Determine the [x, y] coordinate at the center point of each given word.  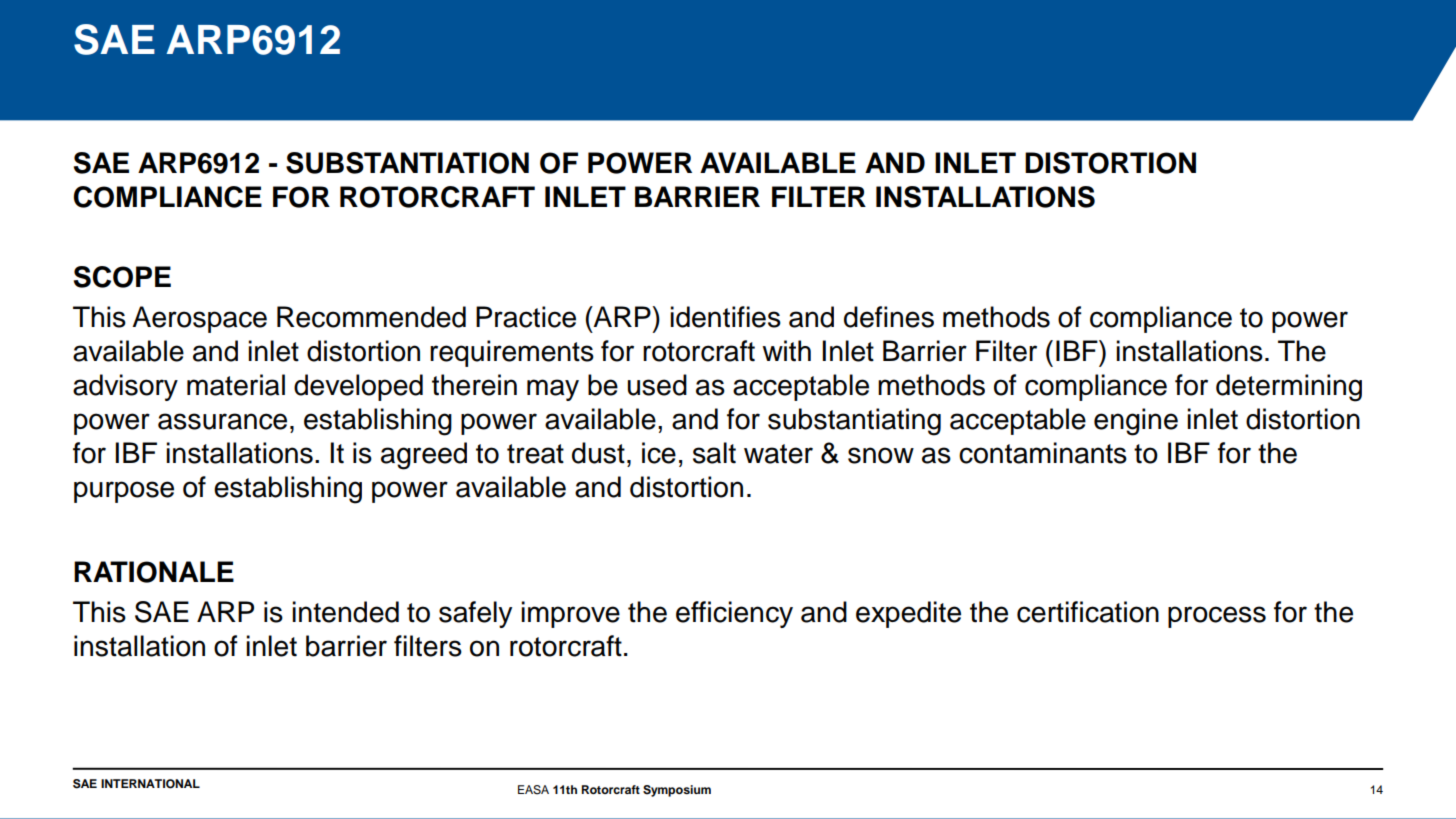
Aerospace [199, 319]
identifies [725, 317]
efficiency [734, 614]
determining [1289, 388]
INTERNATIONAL [150, 784]
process [1217, 617]
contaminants [1043, 453]
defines [889, 317]
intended [345, 612]
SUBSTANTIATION [407, 163]
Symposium [677, 791]
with [786, 351]
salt [714, 453]
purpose [124, 492]
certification [1088, 612]
